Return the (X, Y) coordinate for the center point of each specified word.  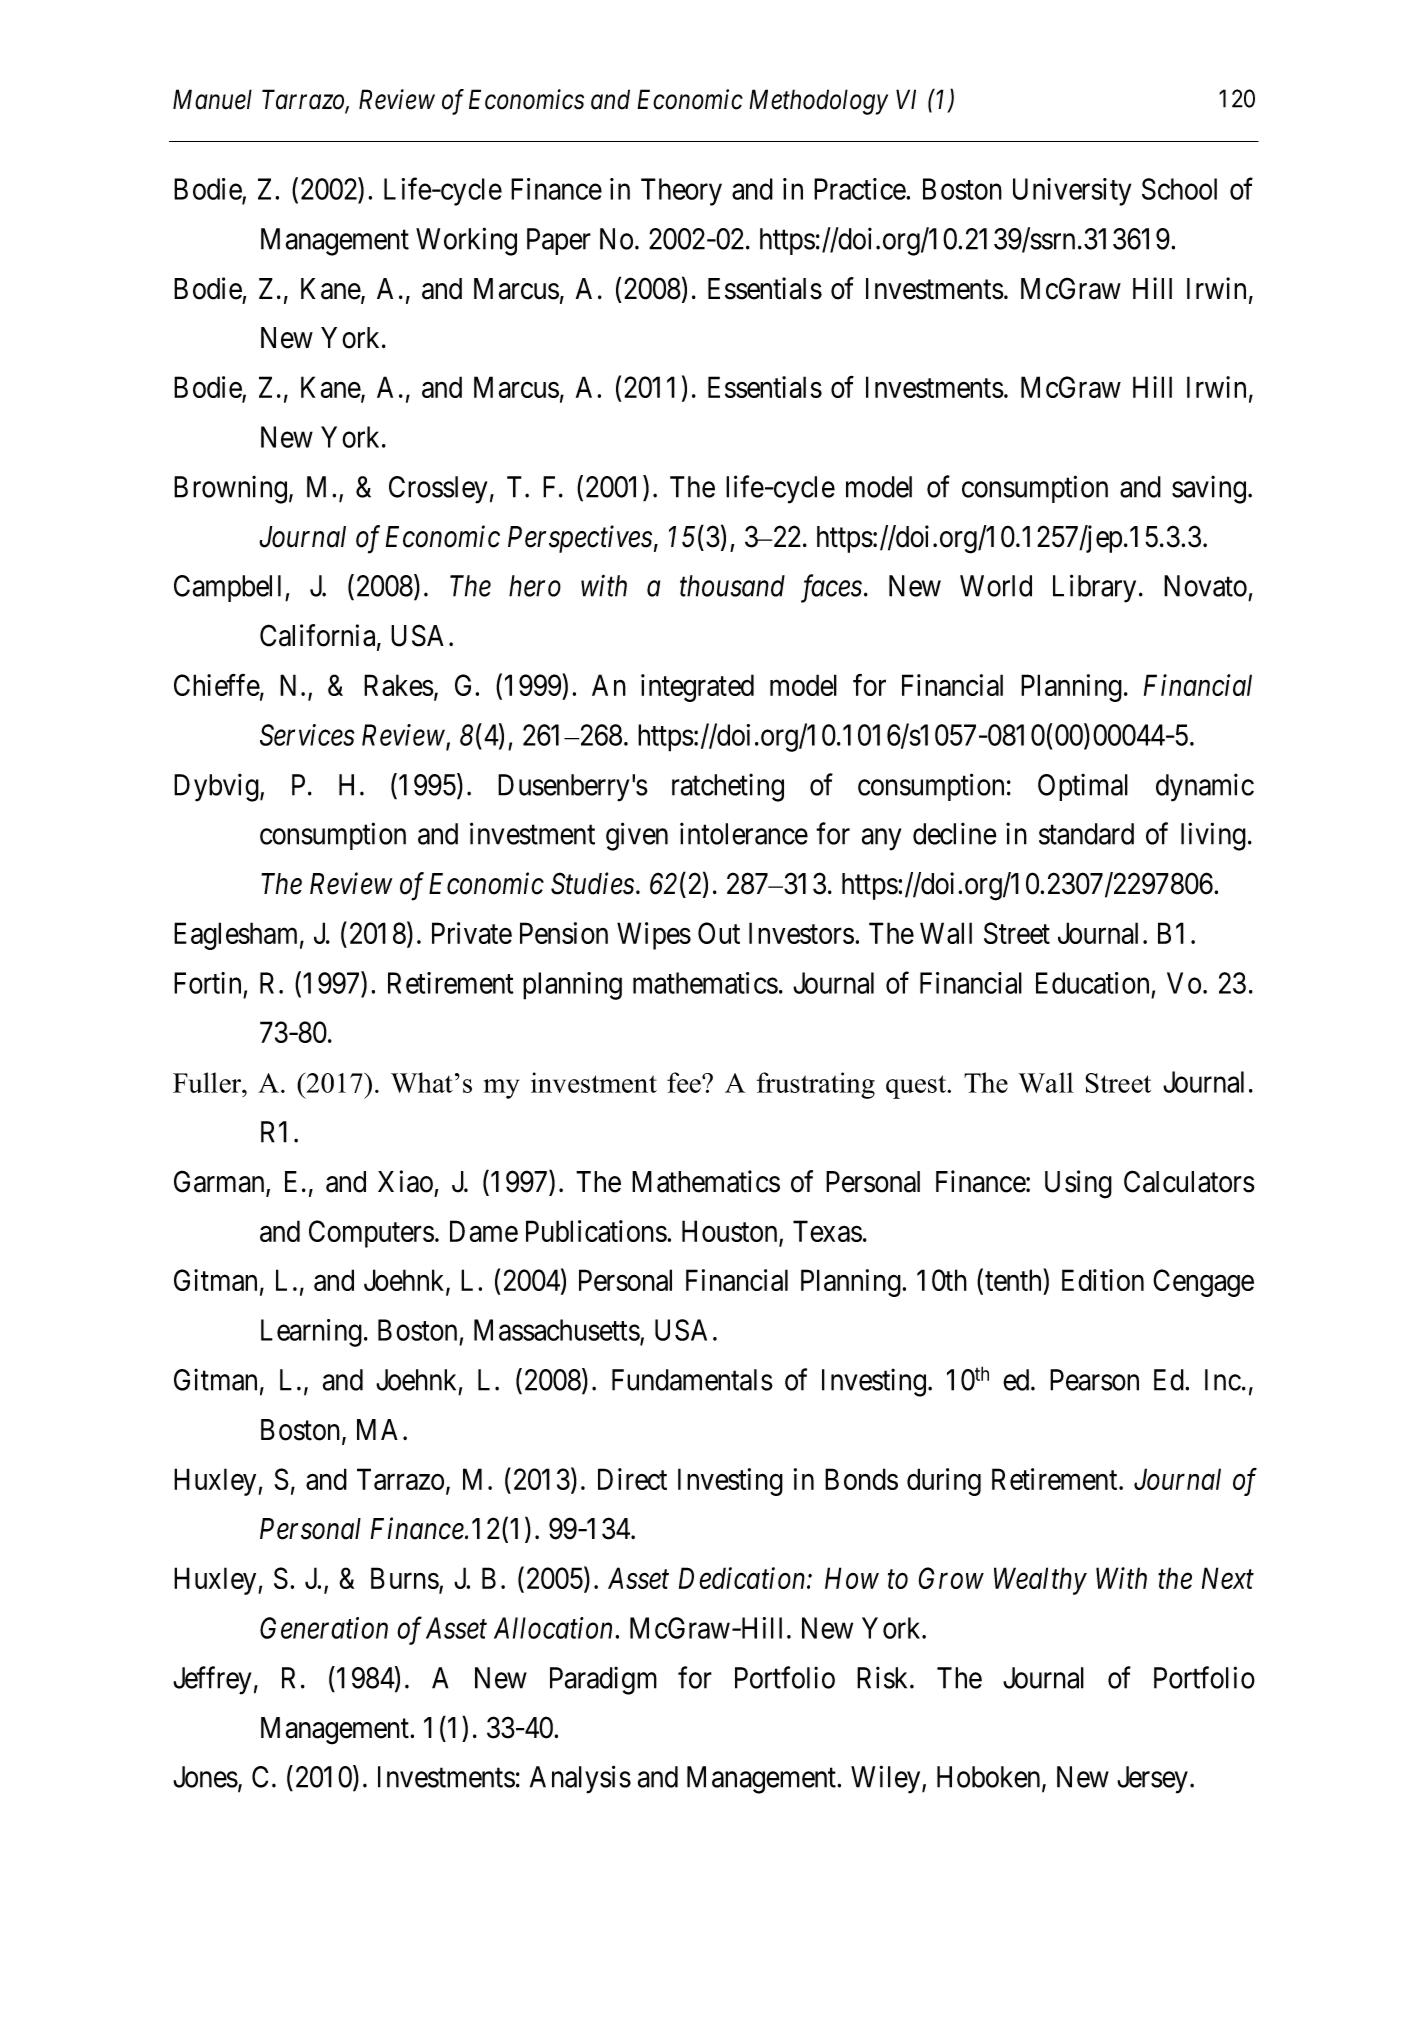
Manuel (212, 99)
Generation (324, 1628)
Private (472, 933)
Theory (681, 192)
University (1072, 192)
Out (719, 933)
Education (1092, 983)
